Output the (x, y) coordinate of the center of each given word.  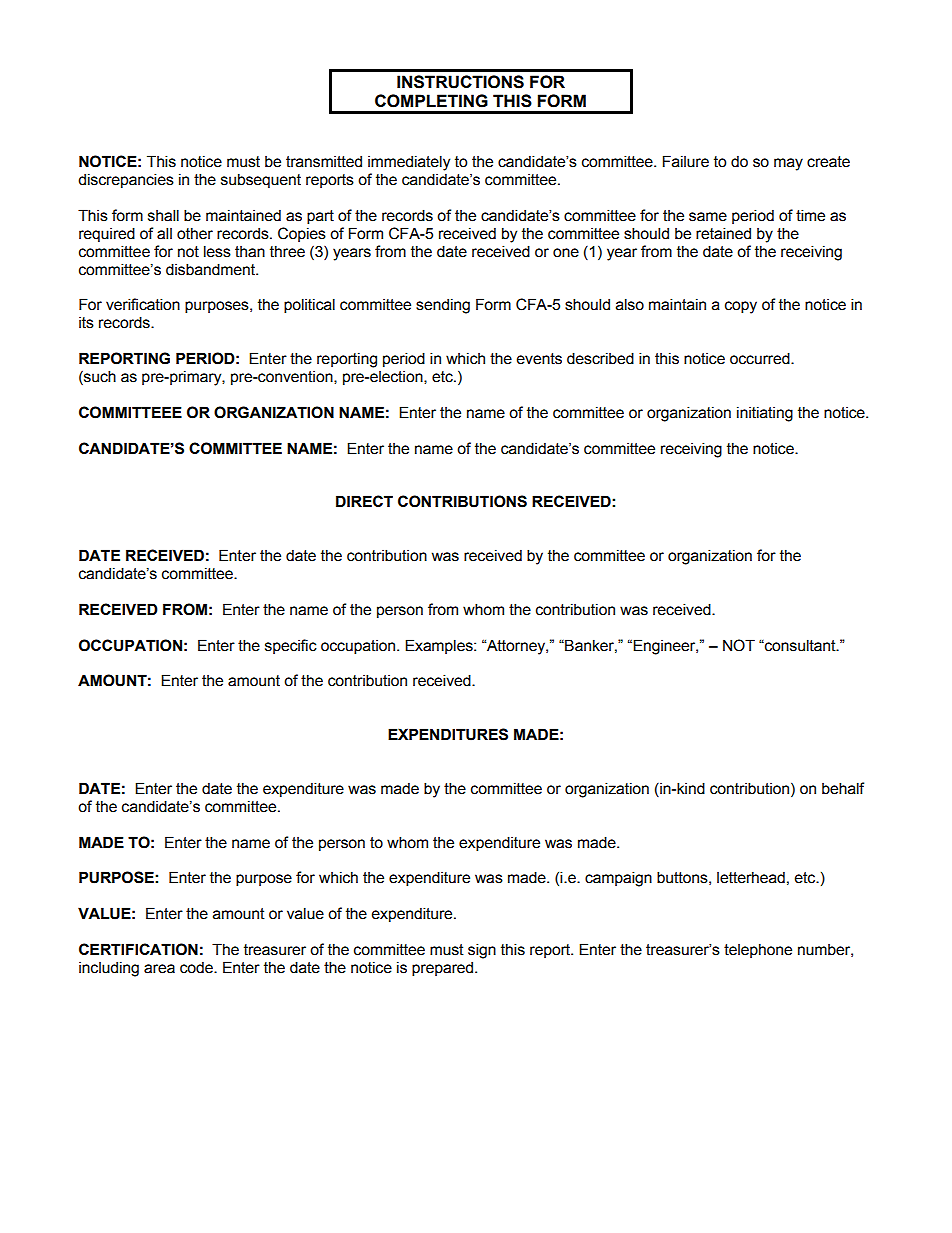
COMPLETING (431, 101)
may (788, 164)
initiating (765, 414)
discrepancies (126, 180)
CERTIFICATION (138, 949)
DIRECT (364, 501)
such (99, 377)
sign (482, 951)
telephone (758, 950)
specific (291, 646)
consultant (800, 645)
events (539, 359)
